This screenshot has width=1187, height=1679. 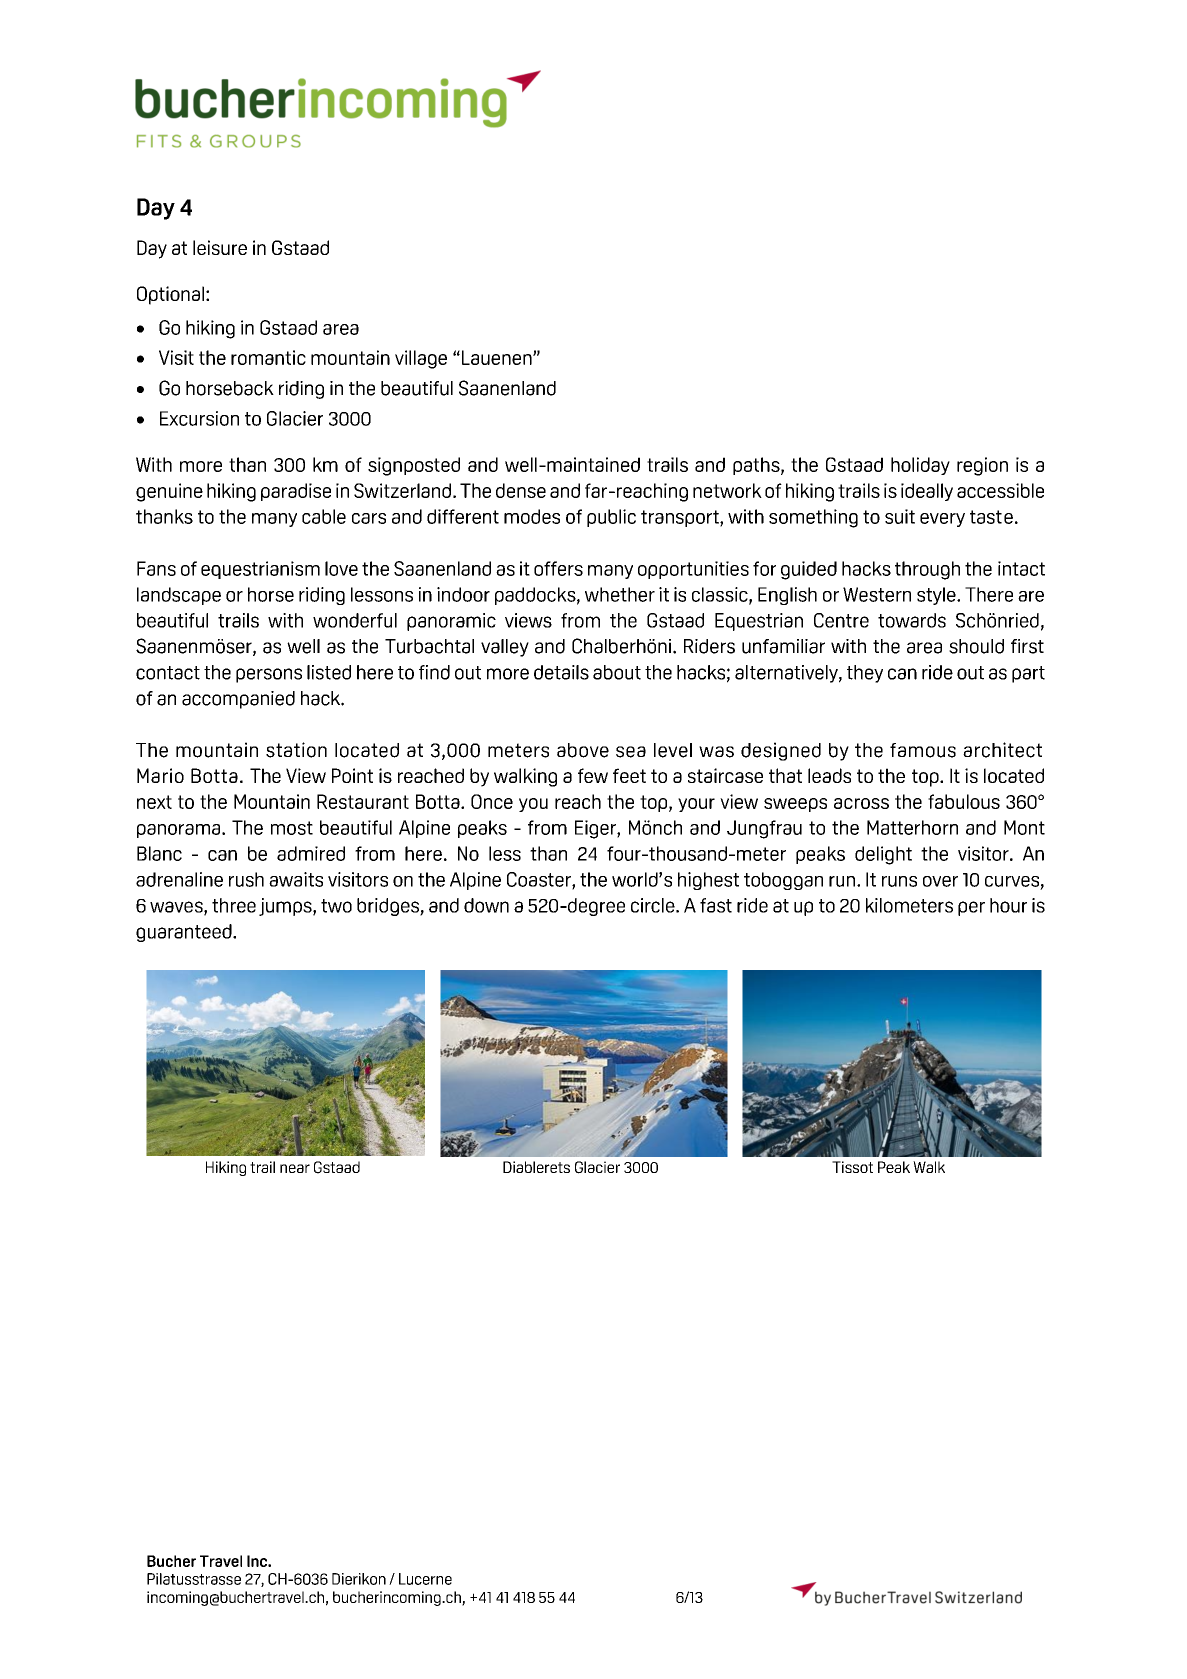 I want to click on Coaster, so click(x=540, y=880).
